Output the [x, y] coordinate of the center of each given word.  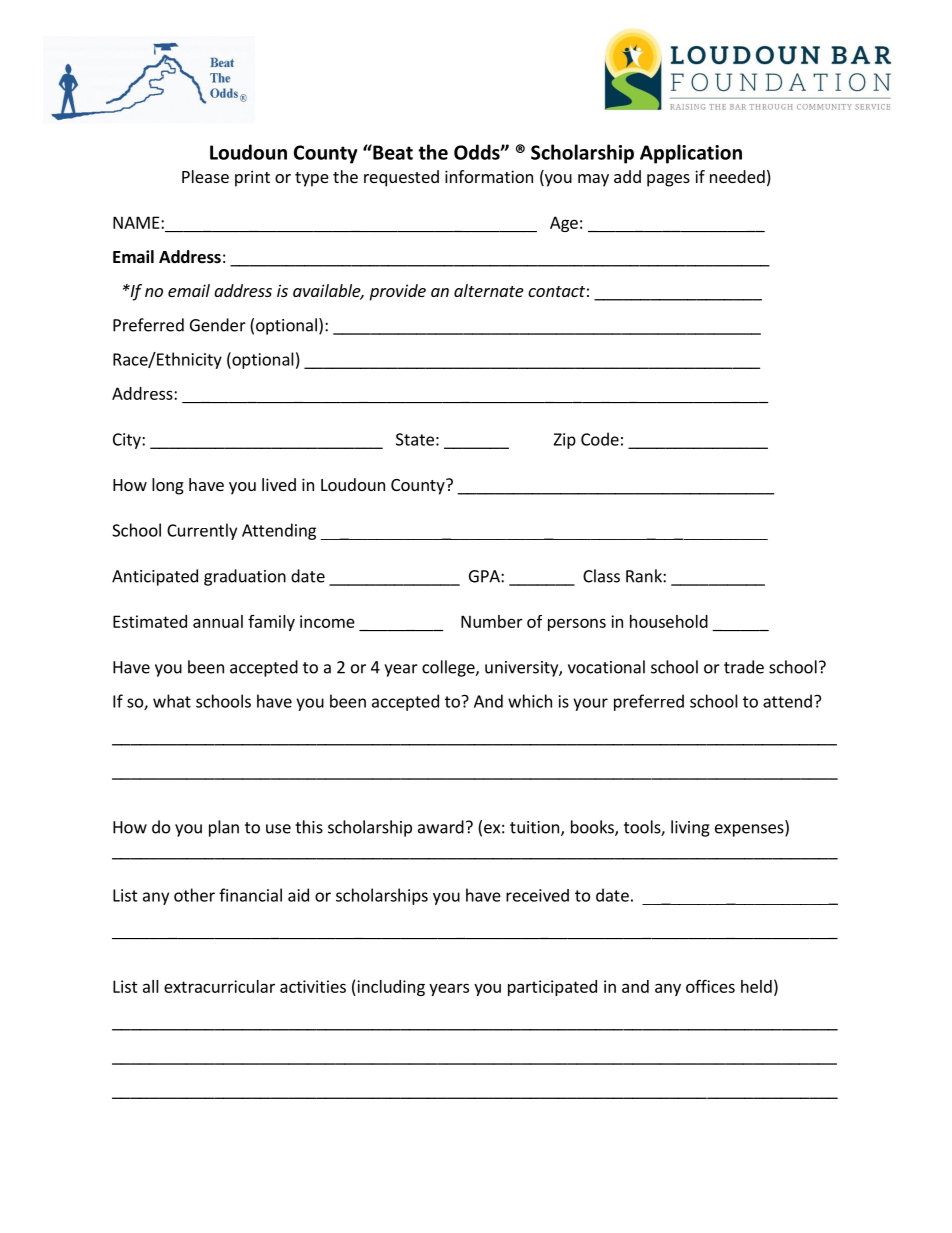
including [390, 988]
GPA [485, 576]
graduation [245, 577]
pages [668, 180]
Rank [645, 576]
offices [710, 986]
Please [205, 176]
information [489, 176]
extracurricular [219, 986]
